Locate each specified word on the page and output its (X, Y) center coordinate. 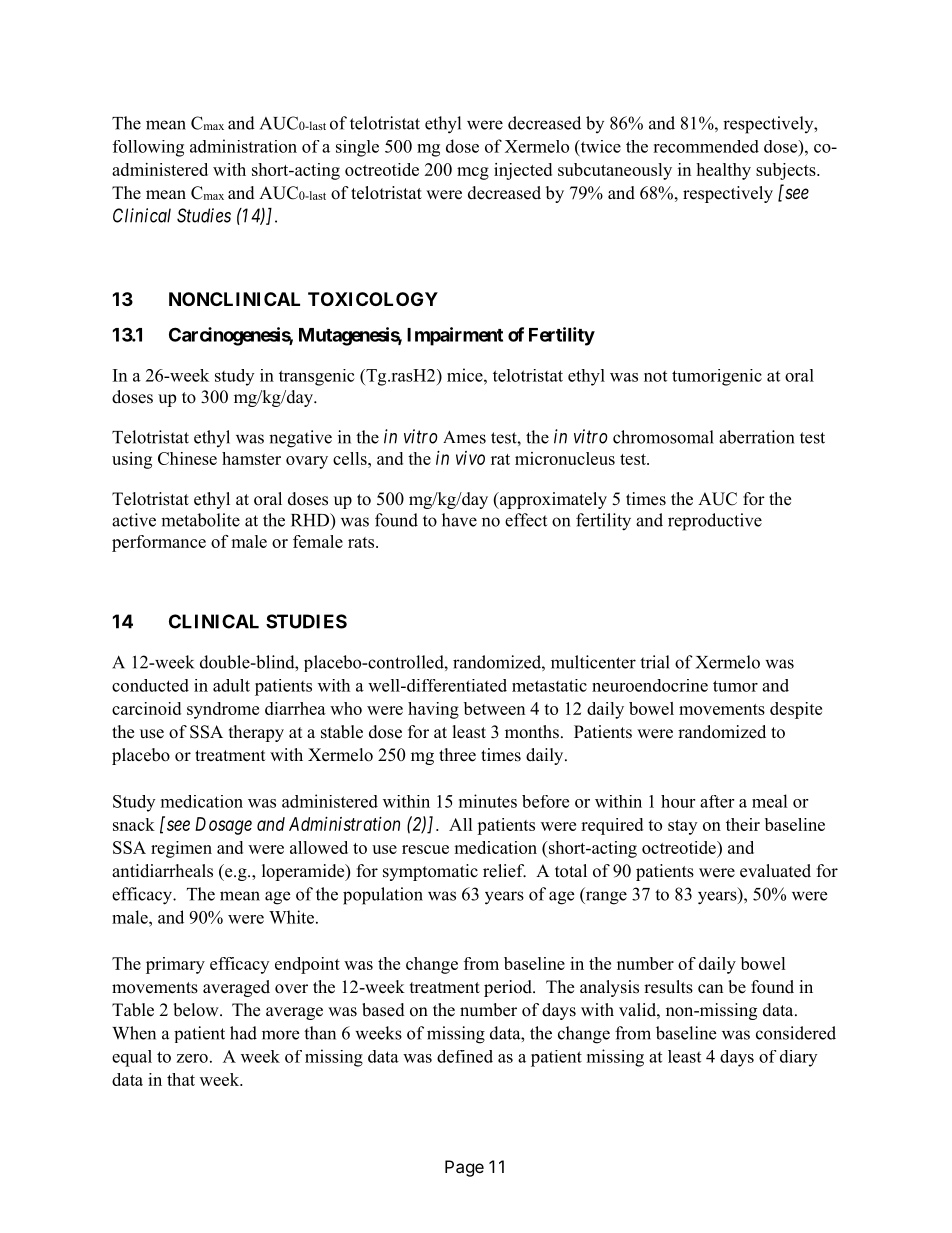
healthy (723, 171)
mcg (473, 173)
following (148, 148)
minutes (488, 801)
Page (464, 1168)
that (181, 1079)
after (717, 801)
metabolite (200, 520)
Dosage (223, 826)
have (459, 520)
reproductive (715, 522)
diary (798, 1058)
